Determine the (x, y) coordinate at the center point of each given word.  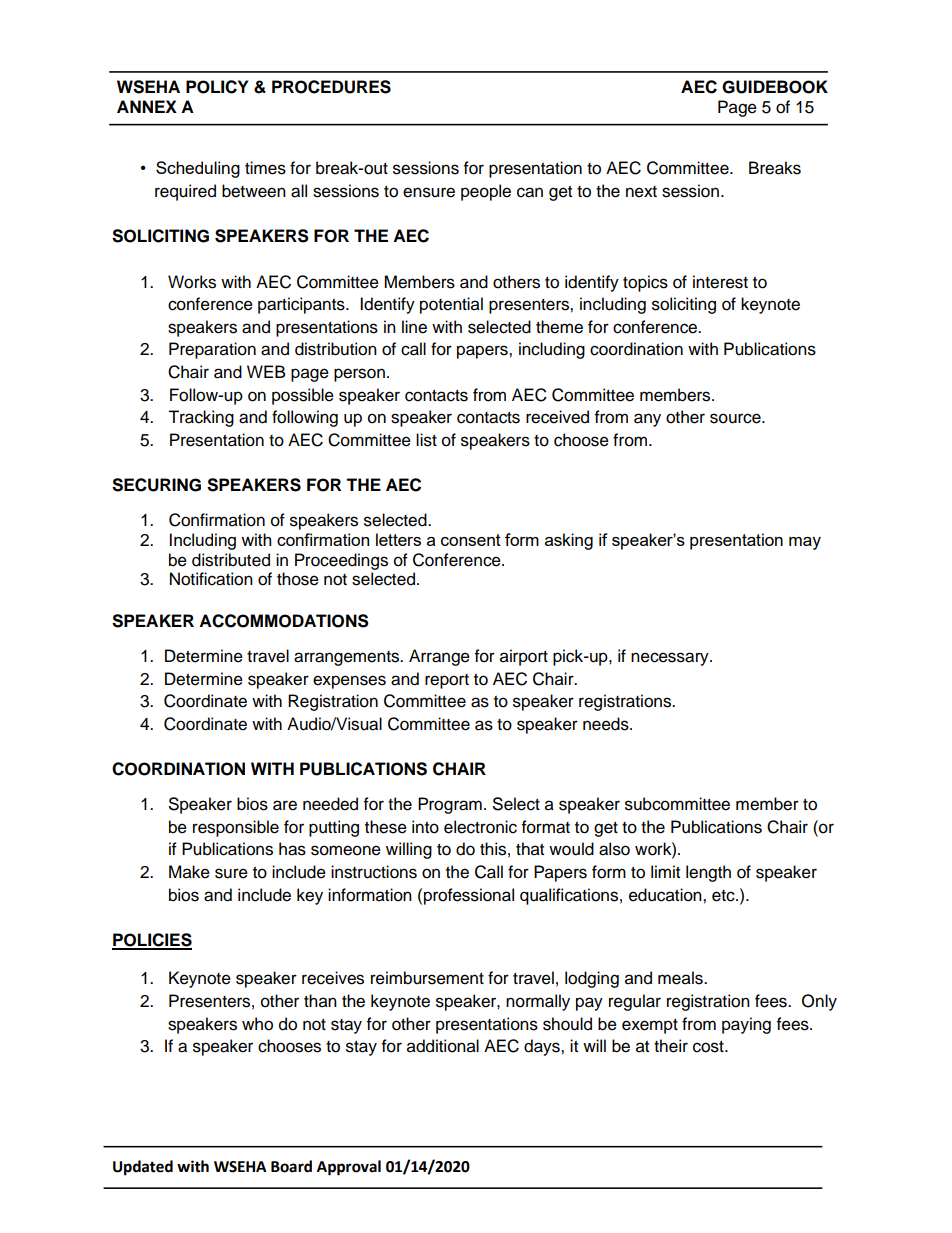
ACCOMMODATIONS (284, 621)
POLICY (217, 87)
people (486, 192)
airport (524, 657)
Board (291, 1166)
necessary (671, 659)
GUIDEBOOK (775, 87)
